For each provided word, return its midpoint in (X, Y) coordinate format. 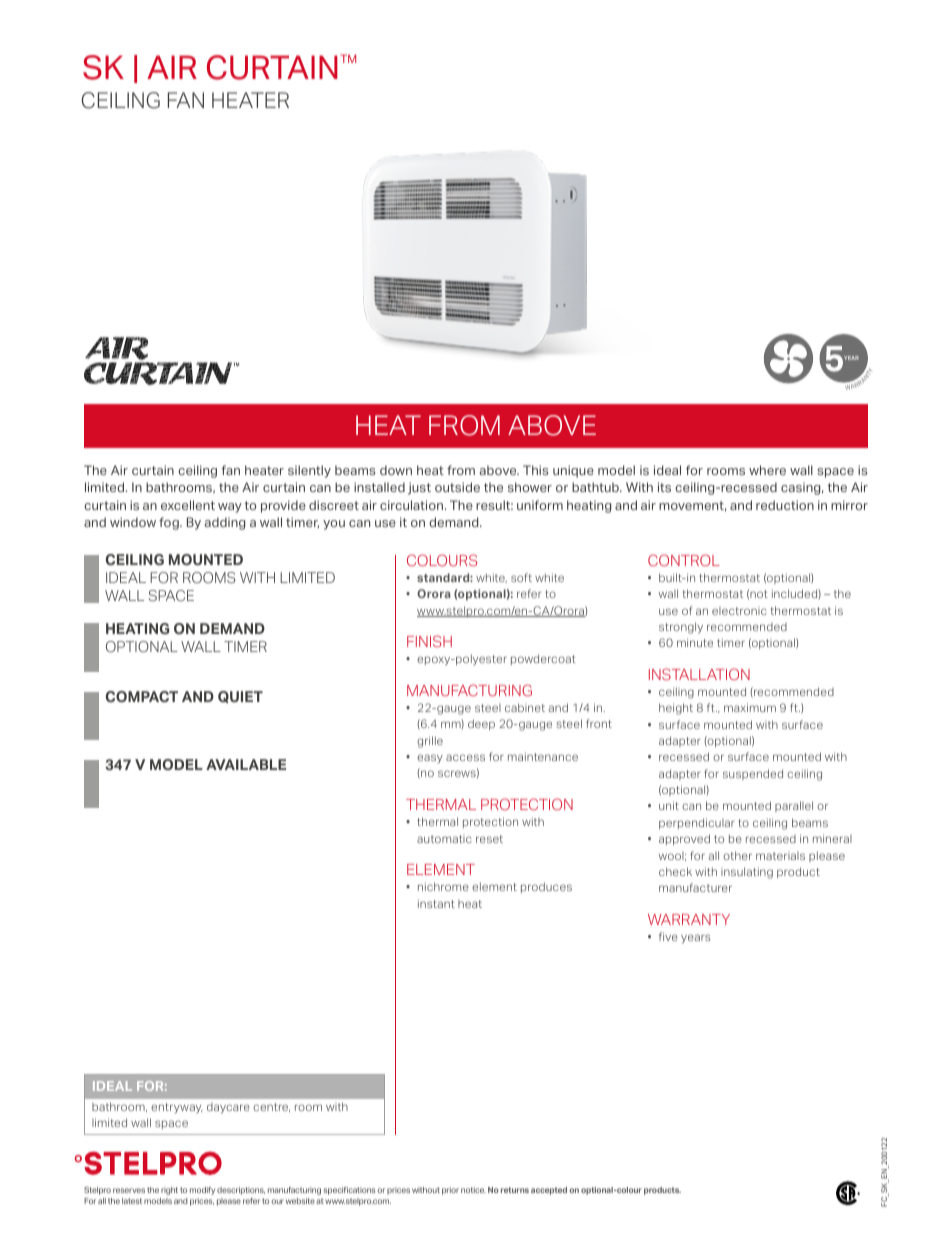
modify (202, 1191)
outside (457, 487)
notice (473, 1190)
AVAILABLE (246, 764)
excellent (188, 505)
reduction (785, 505)
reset (489, 839)
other (737, 855)
